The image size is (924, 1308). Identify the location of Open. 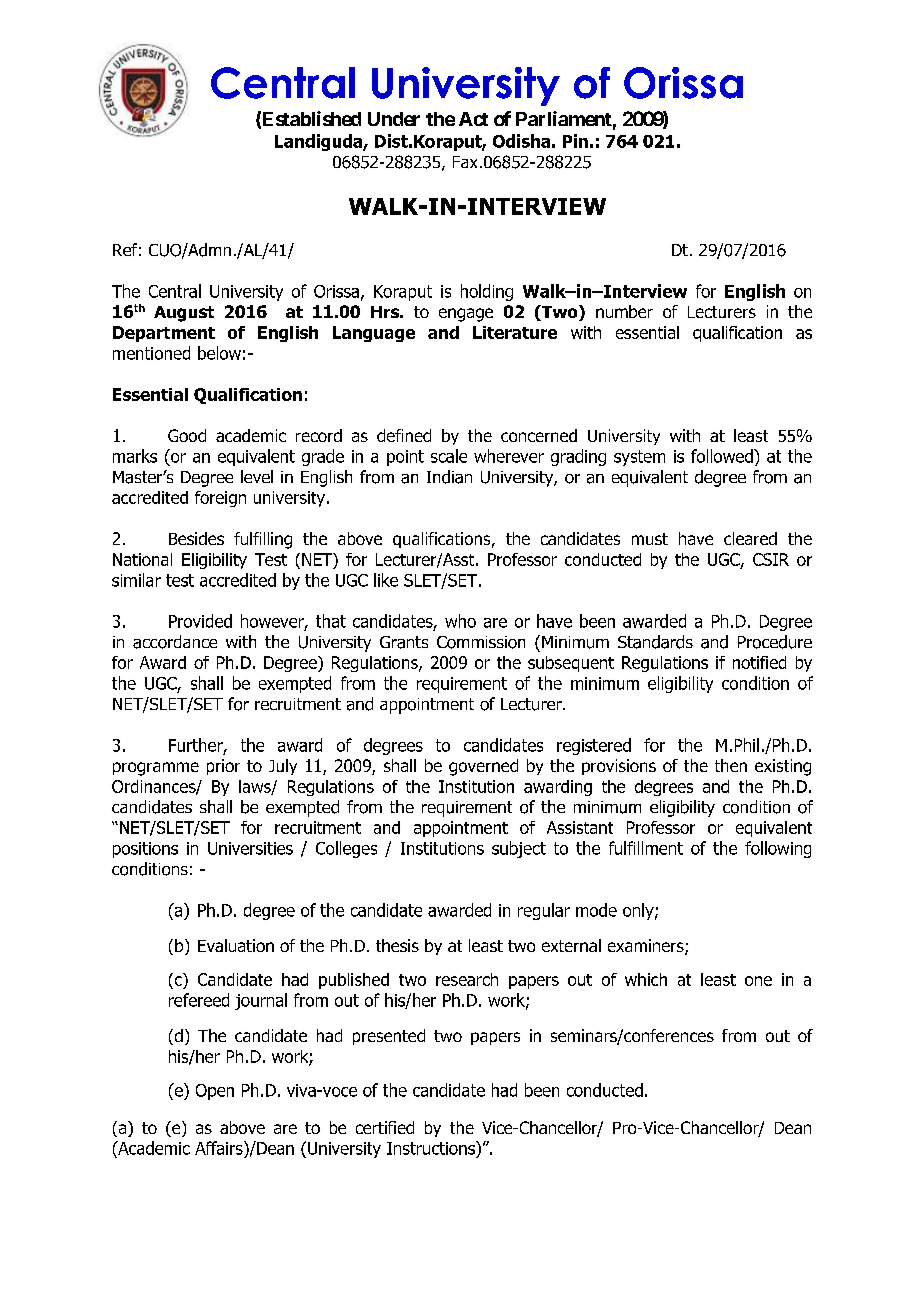
(215, 1092).
